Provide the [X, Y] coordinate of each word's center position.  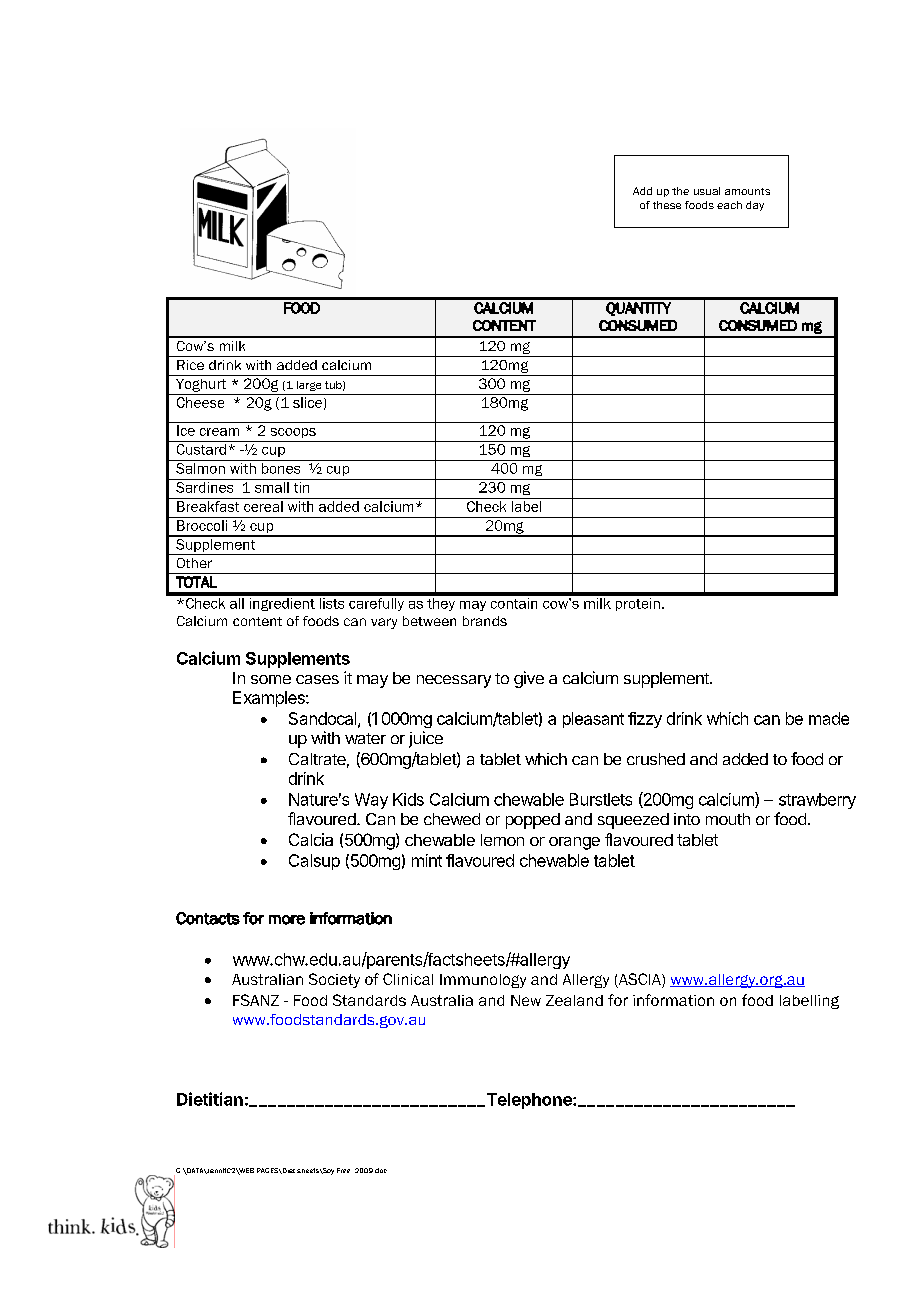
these [667, 205]
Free [343, 1170]
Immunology [483, 981]
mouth [728, 819]
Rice [190, 365]
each [729, 205]
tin [301, 487]
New [526, 1000]
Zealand [574, 1000]
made [829, 718]
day [755, 206]
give [529, 679]
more [287, 920]
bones [281, 468]
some [271, 679]
